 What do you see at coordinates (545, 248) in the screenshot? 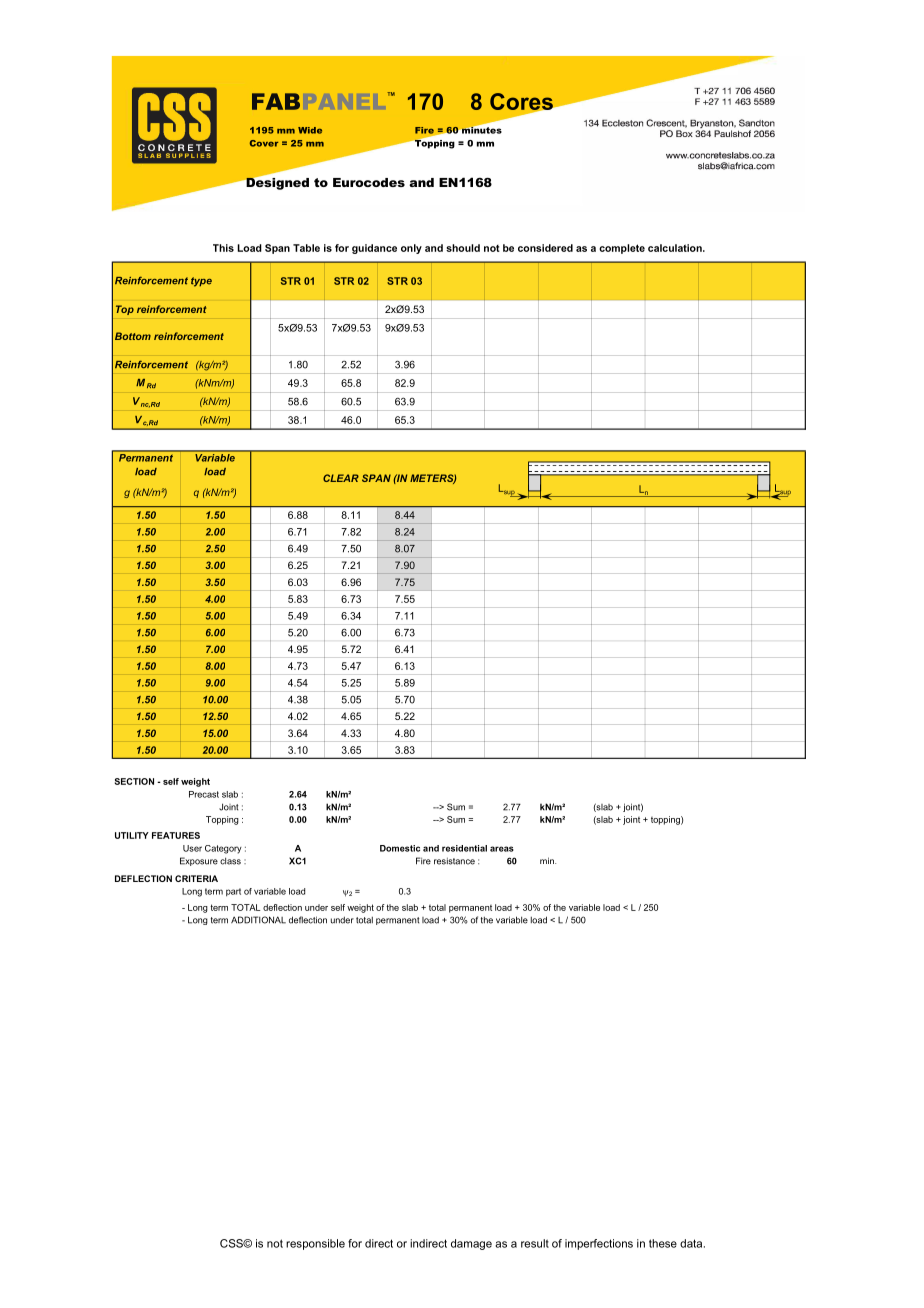
I see `considered` at bounding box center [545, 248].
